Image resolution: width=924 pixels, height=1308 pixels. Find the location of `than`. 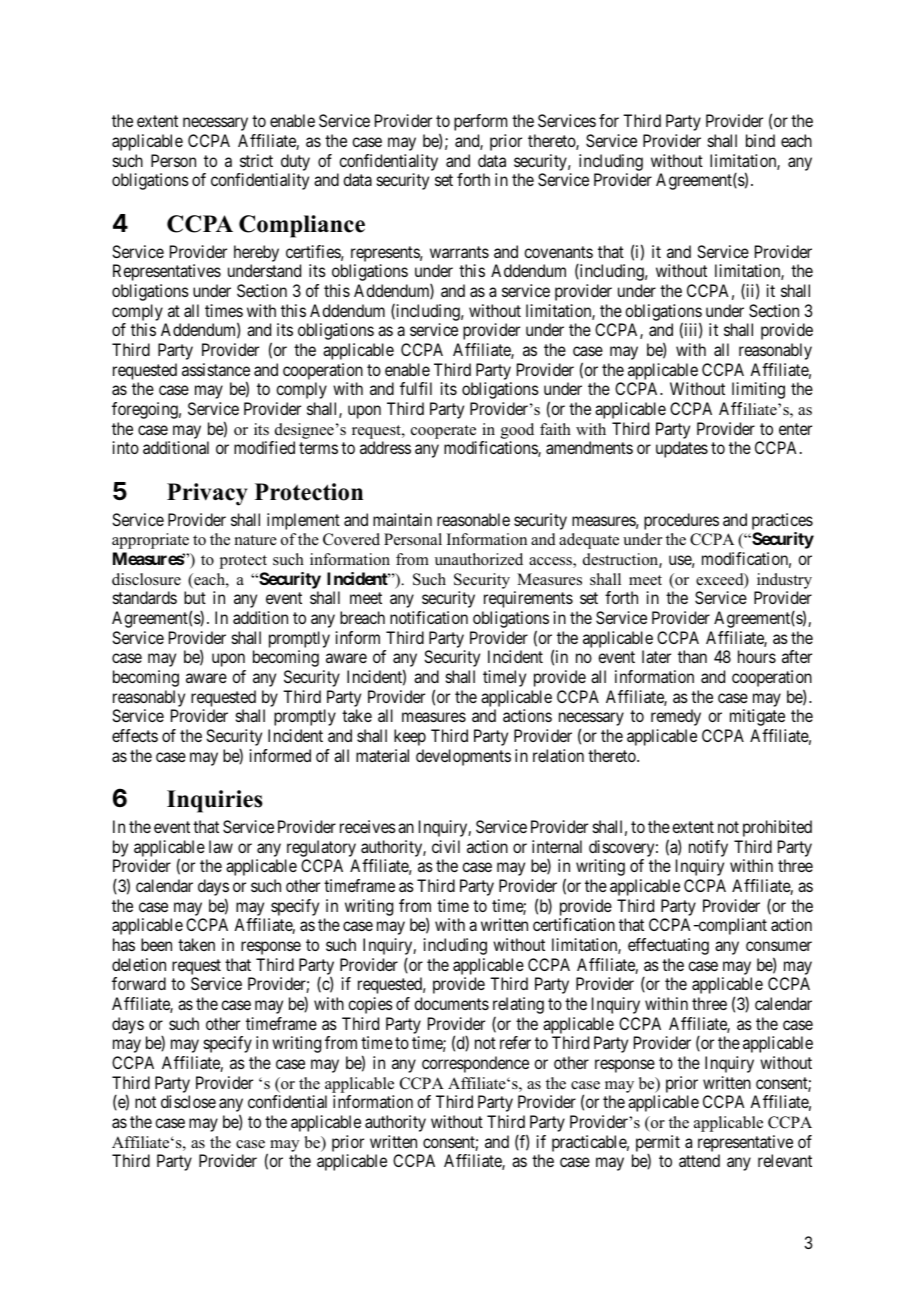

than is located at coordinates (692, 656).
